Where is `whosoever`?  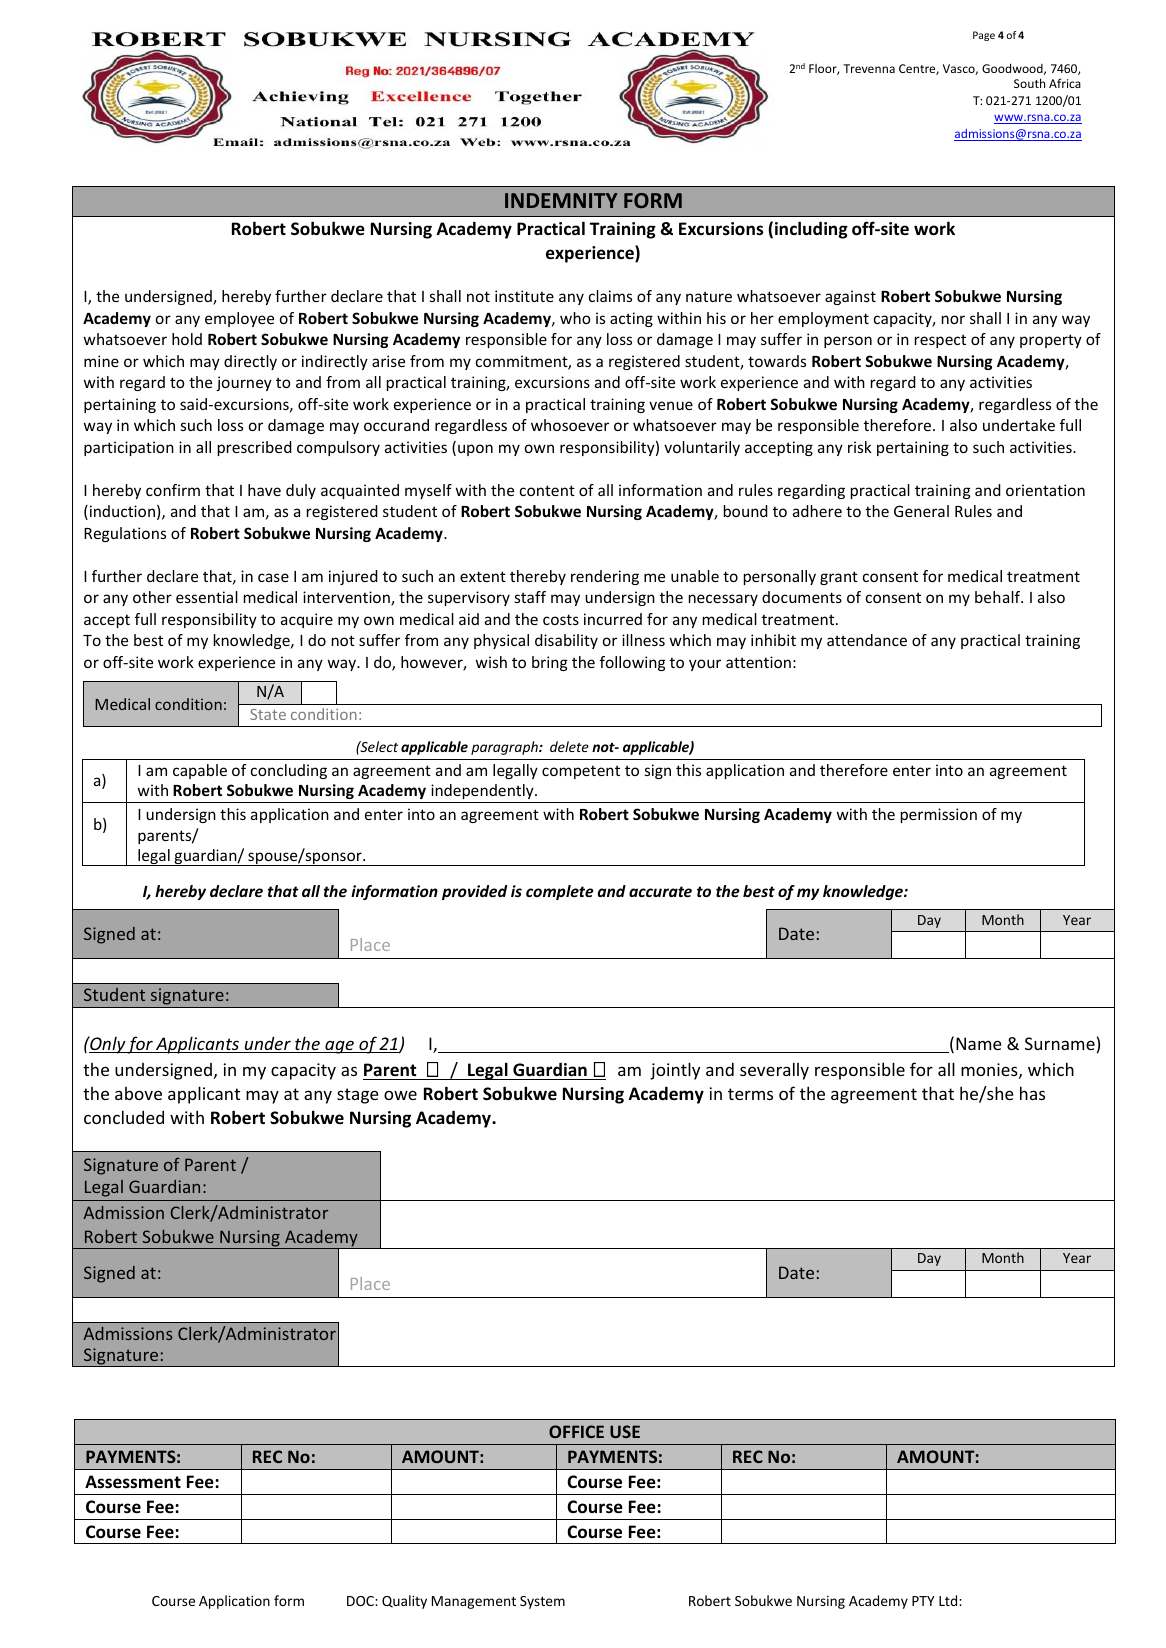 whosoever is located at coordinates (570, 425).
